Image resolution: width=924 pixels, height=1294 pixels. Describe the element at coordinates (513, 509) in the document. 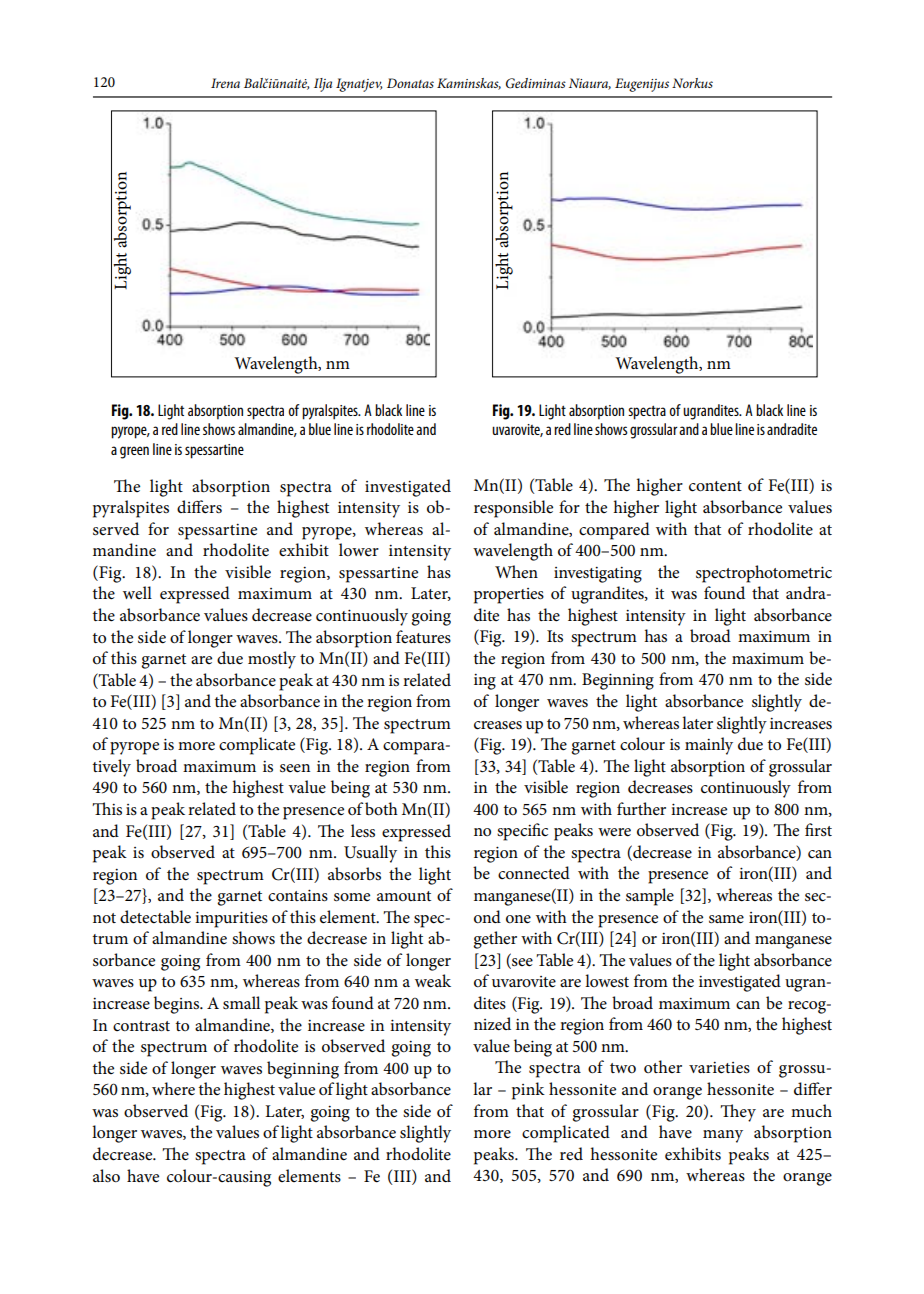

I see `responsible` at that location.
